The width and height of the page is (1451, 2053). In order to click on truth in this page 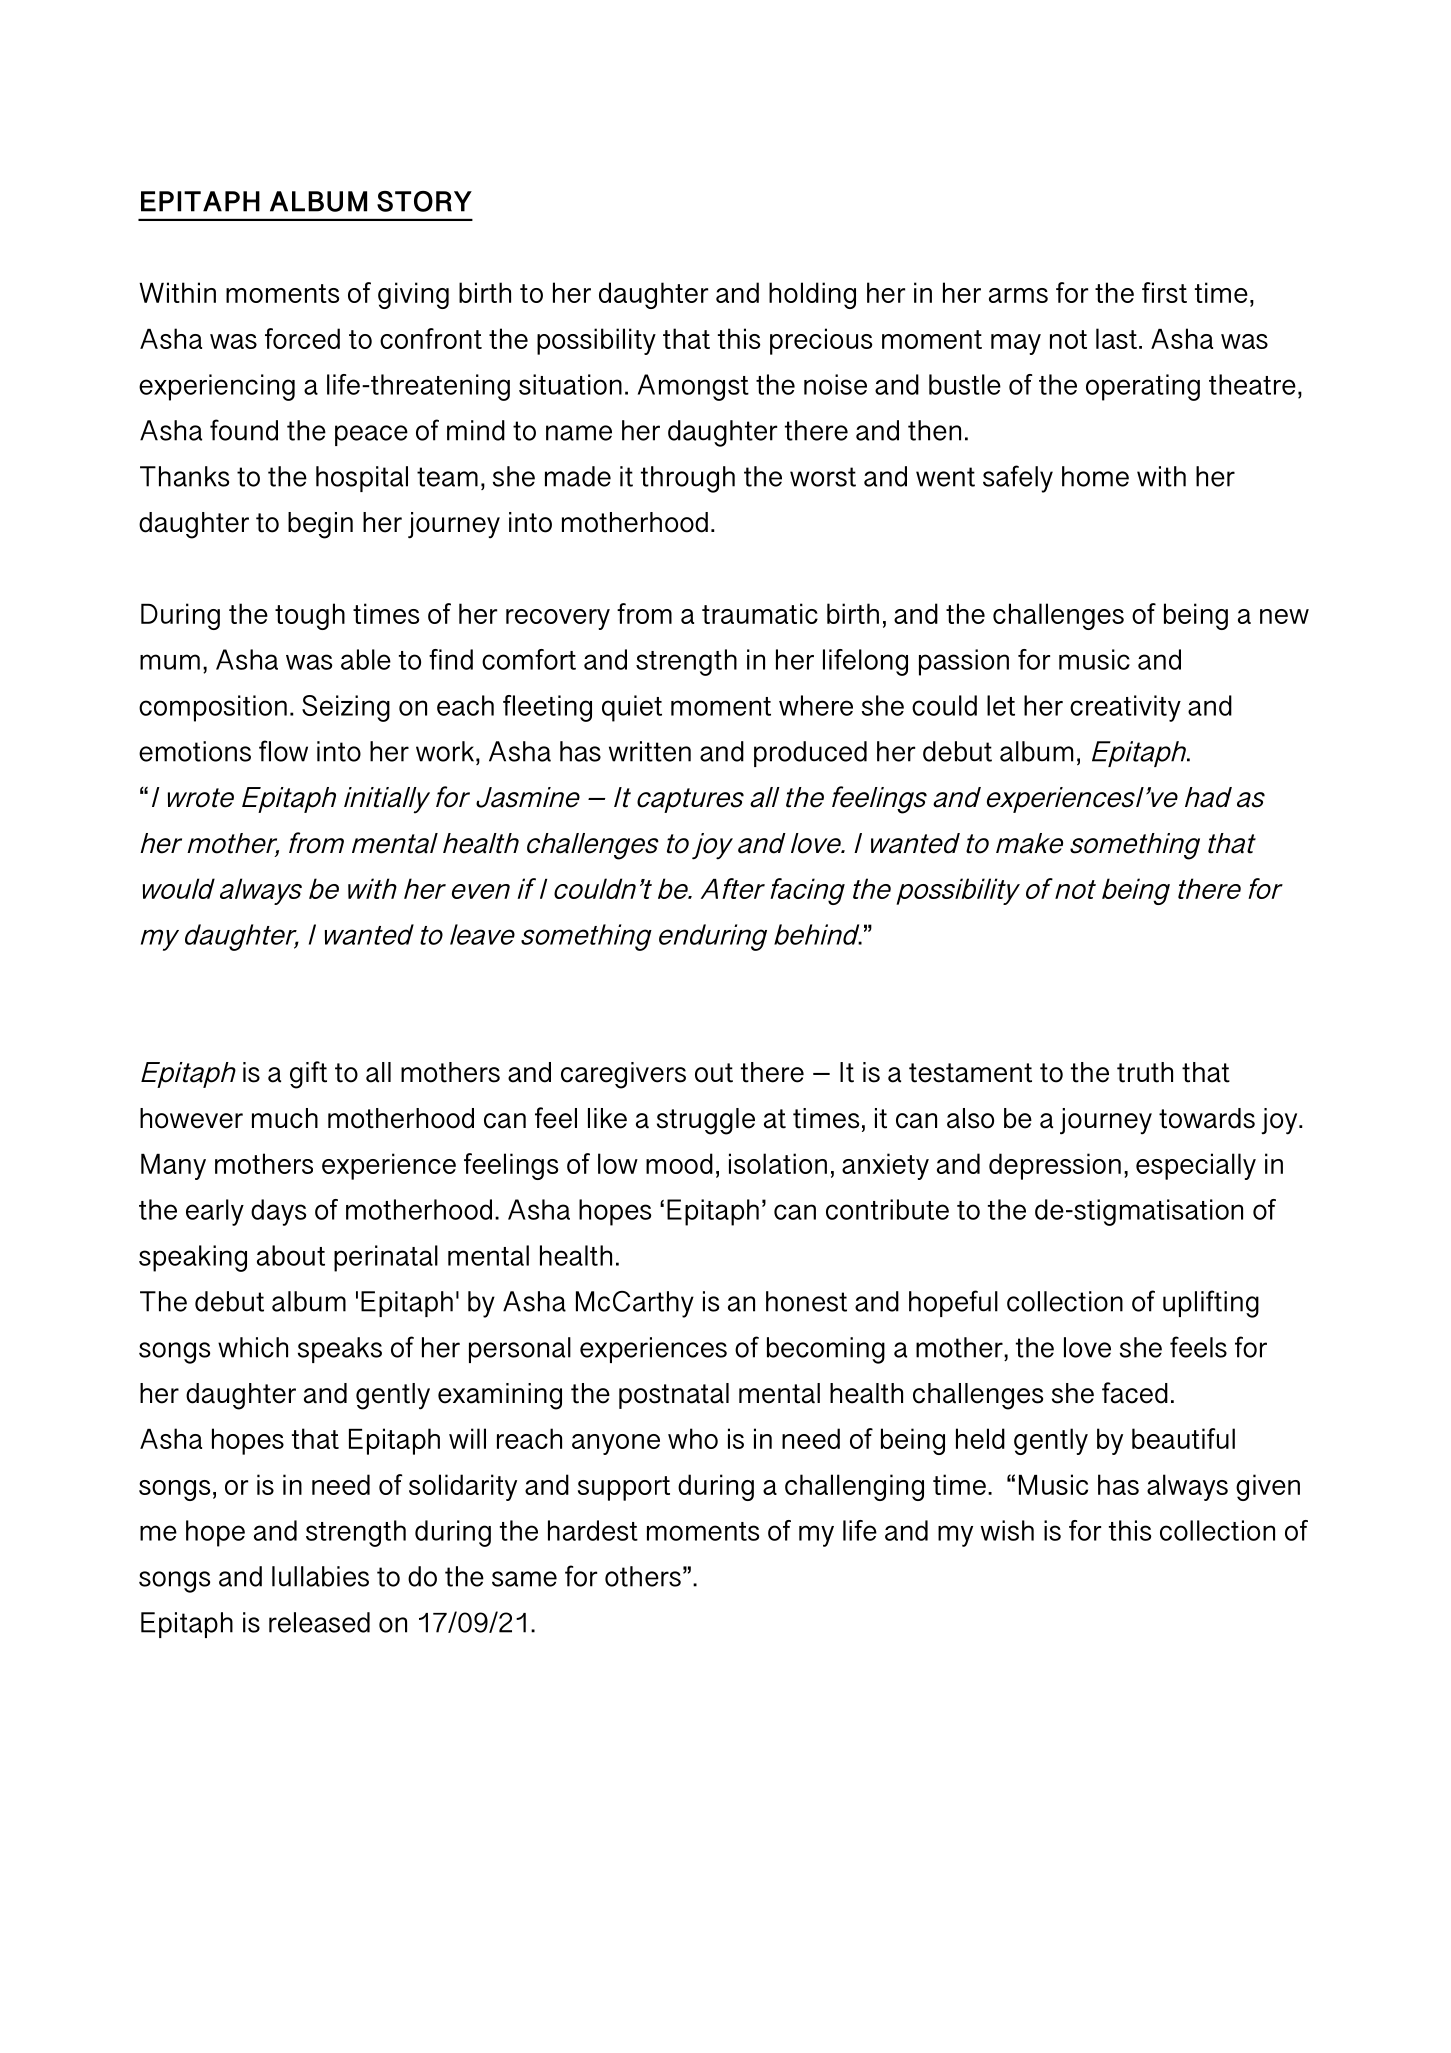, I will do `click(1145, 1072)`.
